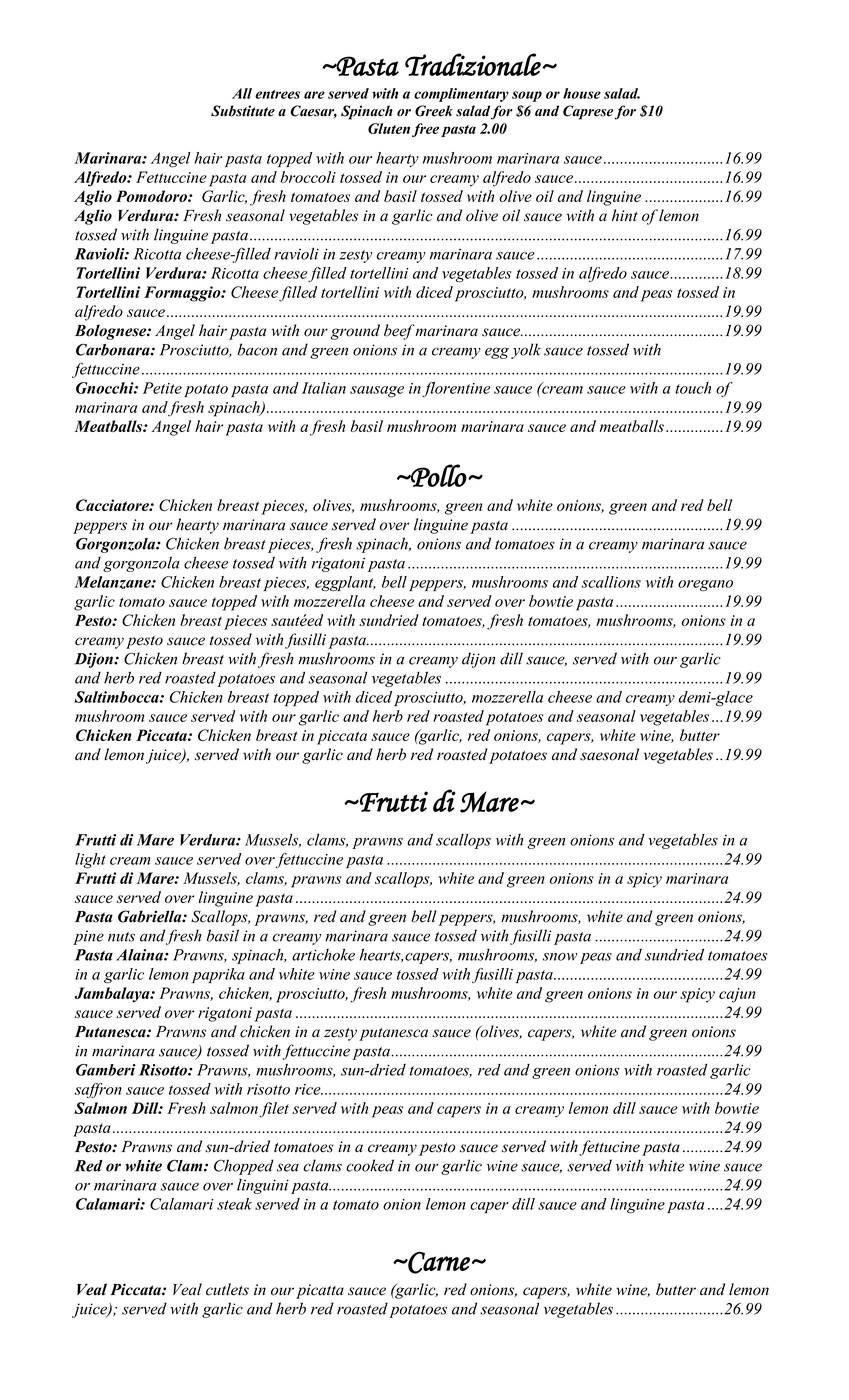 The image size is (849, 1400). What do you see at coordinates (737, 995) in the document?
I see `cajun` at bounding box center [737, 995].
